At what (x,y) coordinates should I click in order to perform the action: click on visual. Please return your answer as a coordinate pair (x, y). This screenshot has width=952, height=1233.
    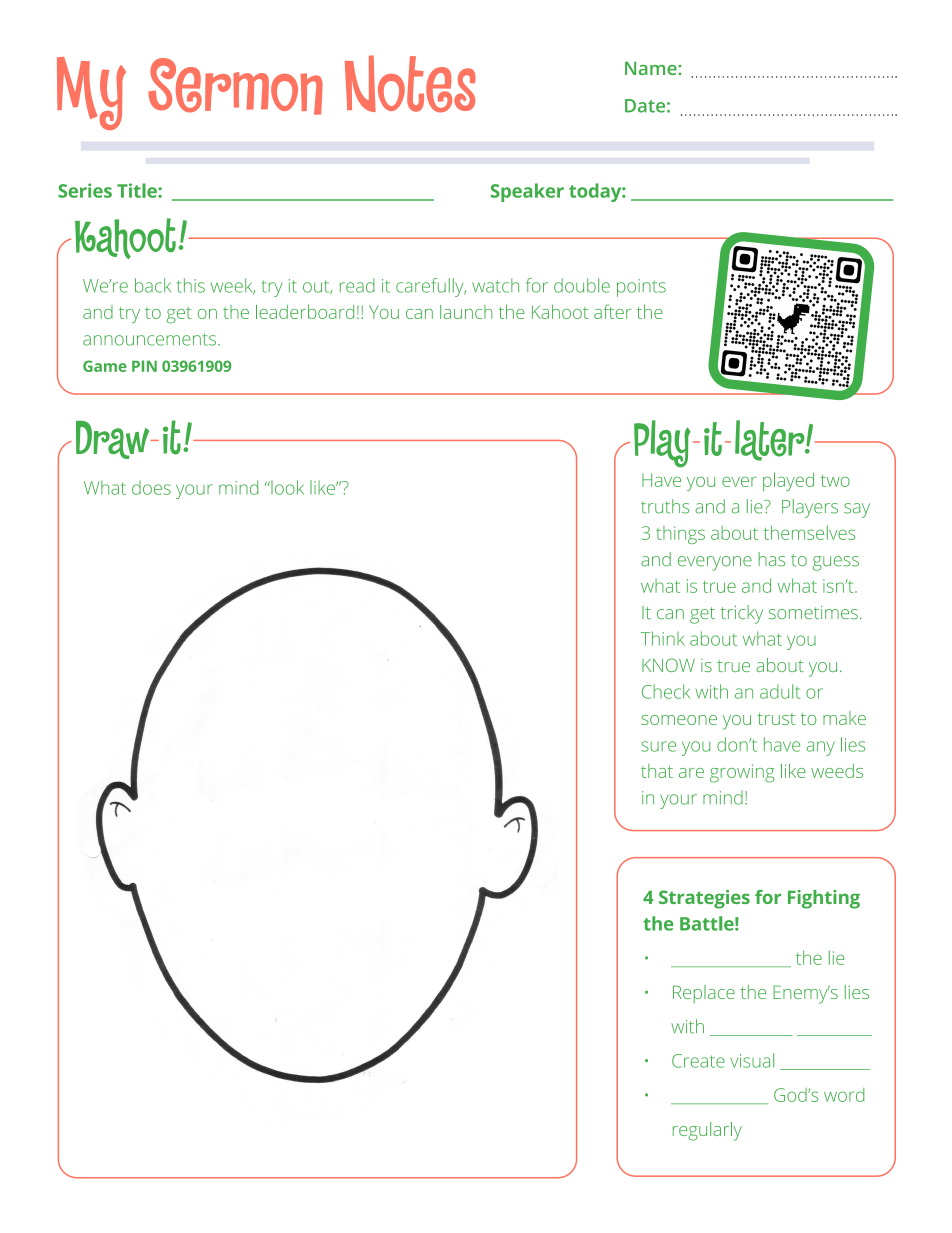
    Looking at the image, I should click on (752, 1060).
